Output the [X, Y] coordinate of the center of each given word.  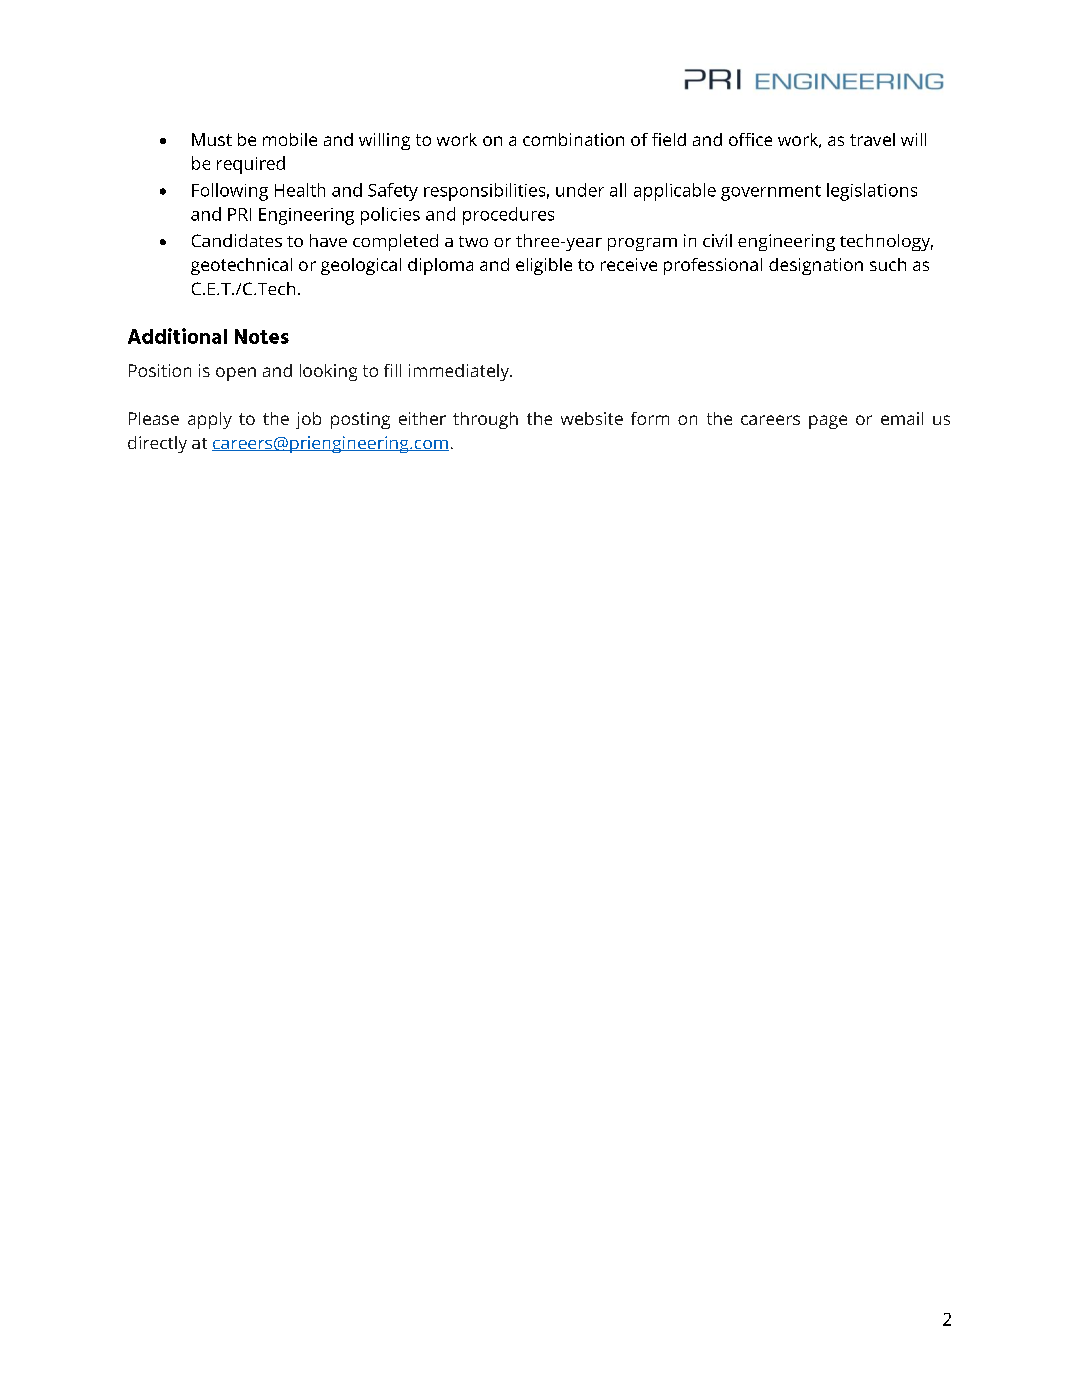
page [828, 422]
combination [573, 139]
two [473, 241]
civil [717, 240]
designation [816, 266]
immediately [460, 372]
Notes [262, 336]
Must [212, 139]
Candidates [237, 240]
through [485, 420]
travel [872, 139]
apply [210, 420]
